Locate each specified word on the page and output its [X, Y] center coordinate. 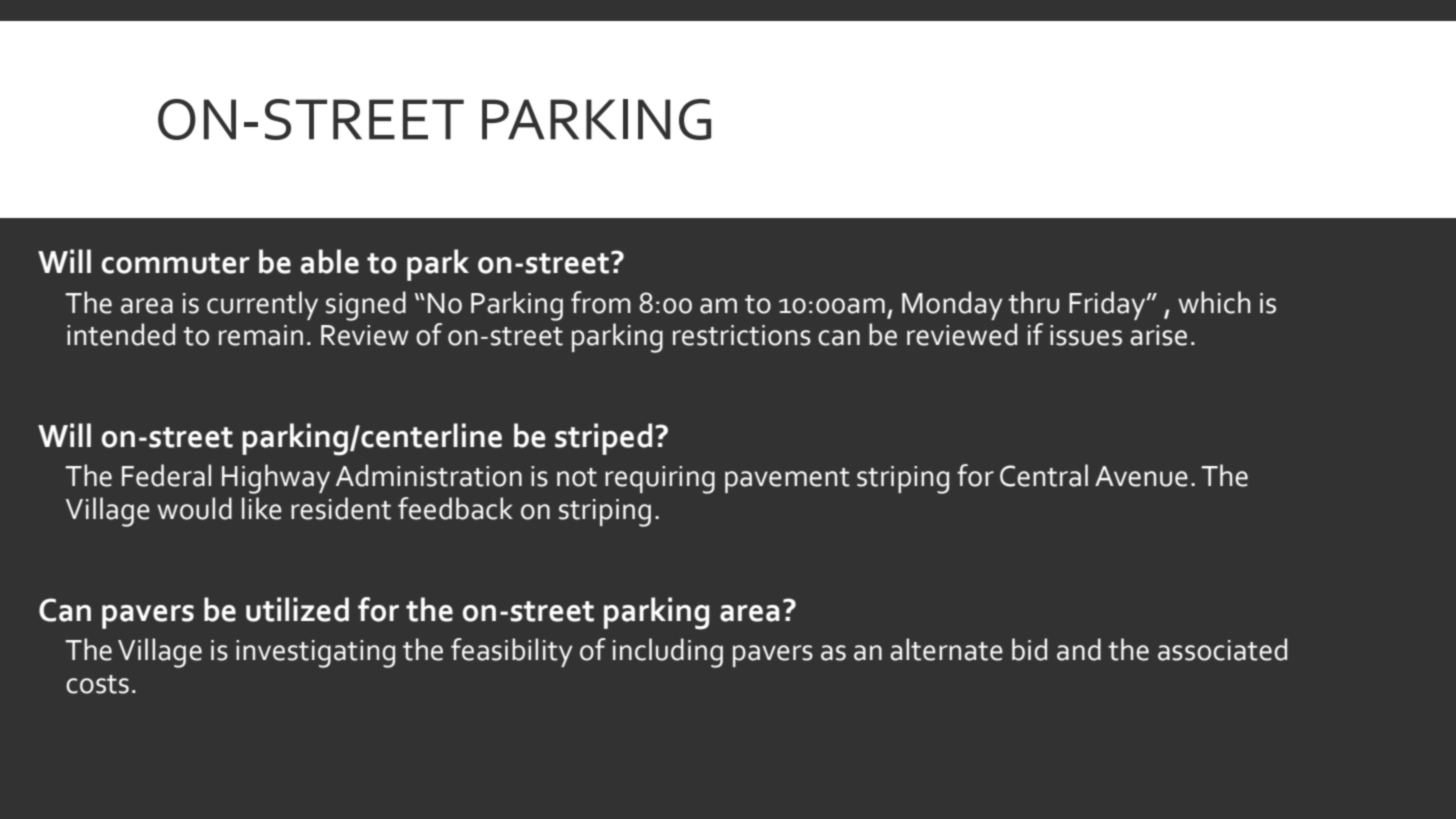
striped [603, 439]
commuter [176, 263]
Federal [166, 475]
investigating [315, 654]
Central [1044, 475]
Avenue [1141, 476]
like [262, 508]
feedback [455, 508]
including [668, 653]
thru [1033, 302]
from [601, 302]
